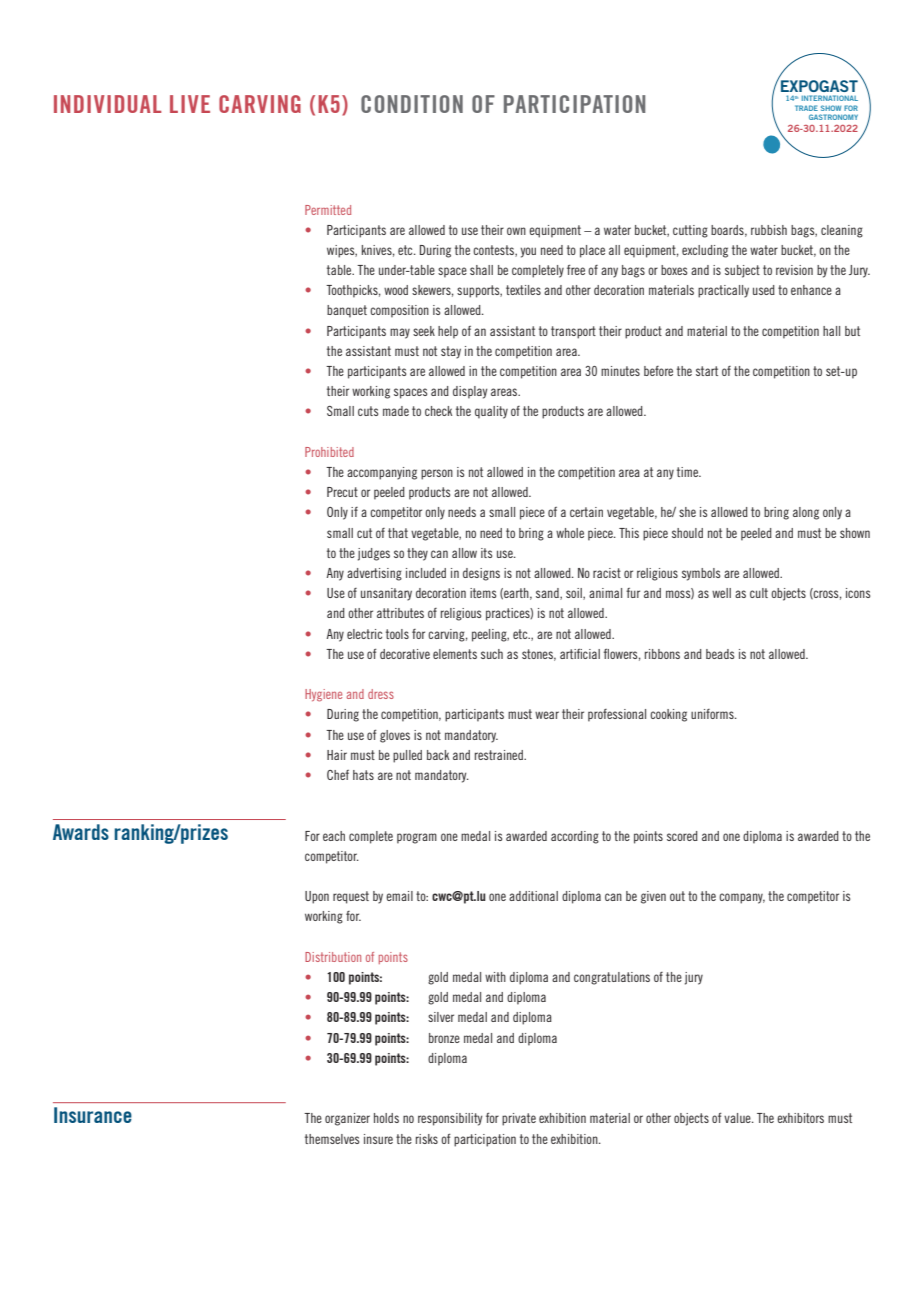 This screenshot has width=924, height=1308. Describe the element at coordinates (93, 1115) in the screenshot. I see `Insurance` at that location.
